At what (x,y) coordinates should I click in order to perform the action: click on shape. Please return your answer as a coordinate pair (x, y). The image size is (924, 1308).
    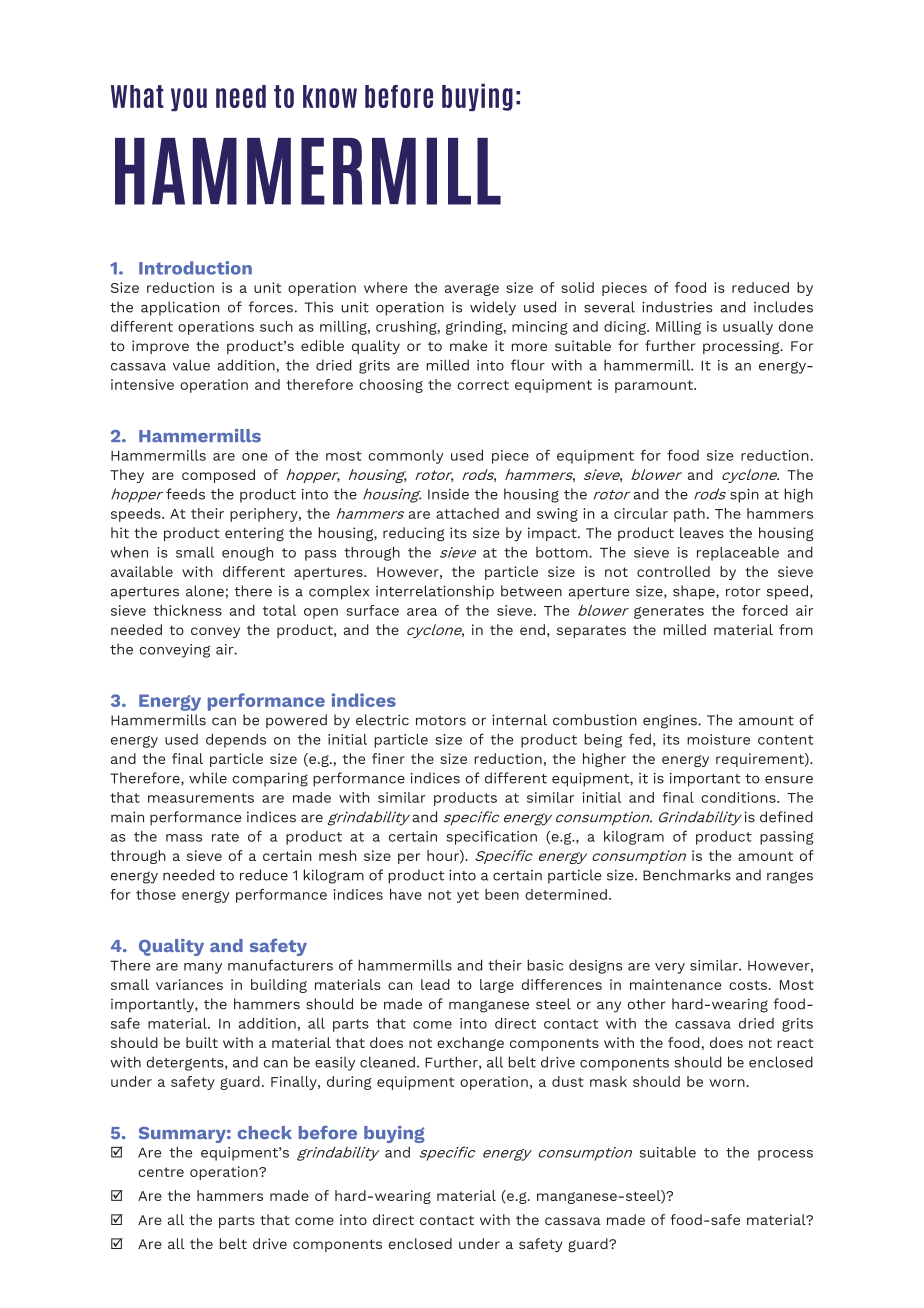
    Looking at the image, I should click on (695, 592).
